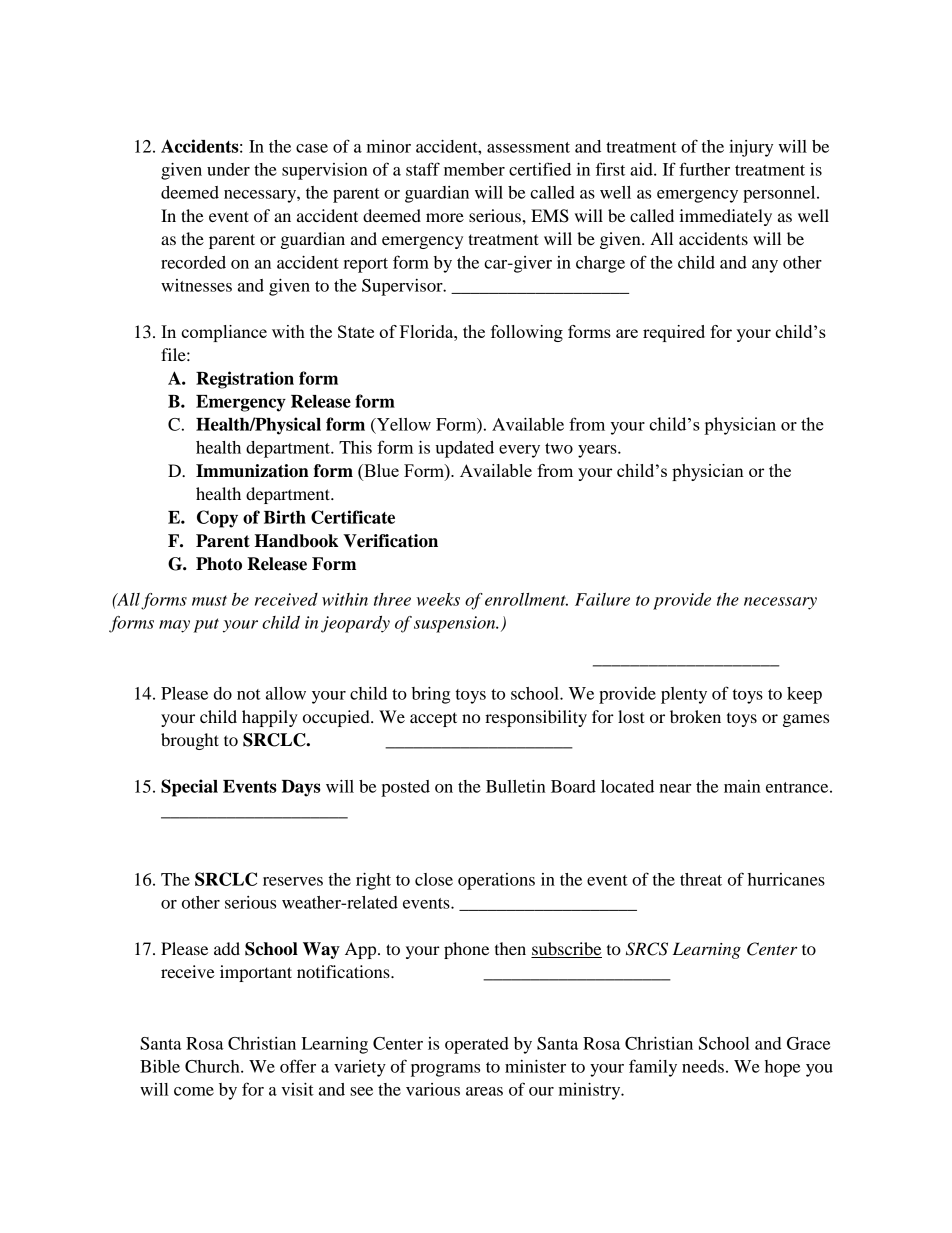 This screenshot has height=1233, width=952. What do you see at coordinates (704, 169) in the screenshot?
I see `further` at bounding box center [704, 169].
